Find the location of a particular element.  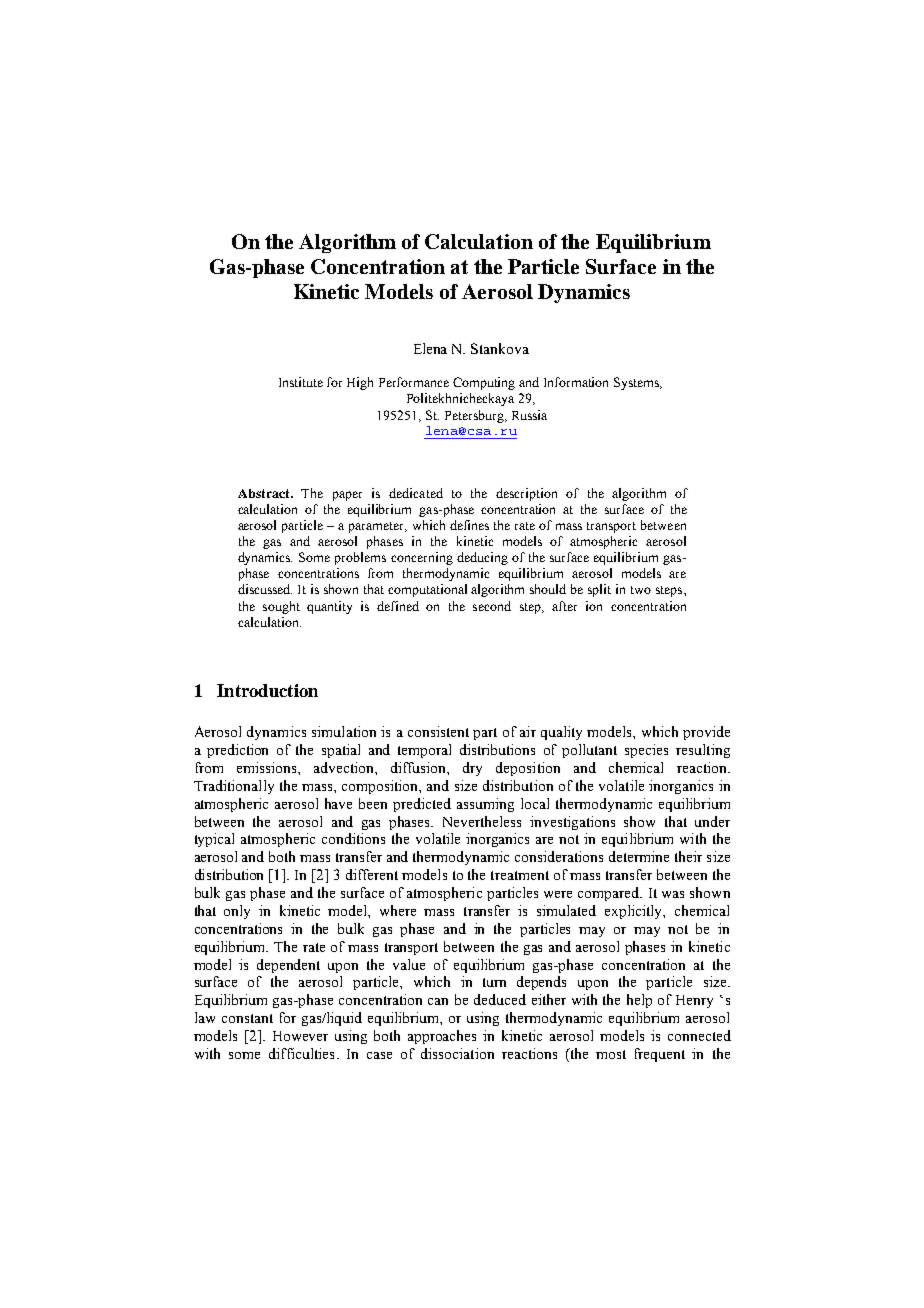

only is located at coordinates (237, 912).
